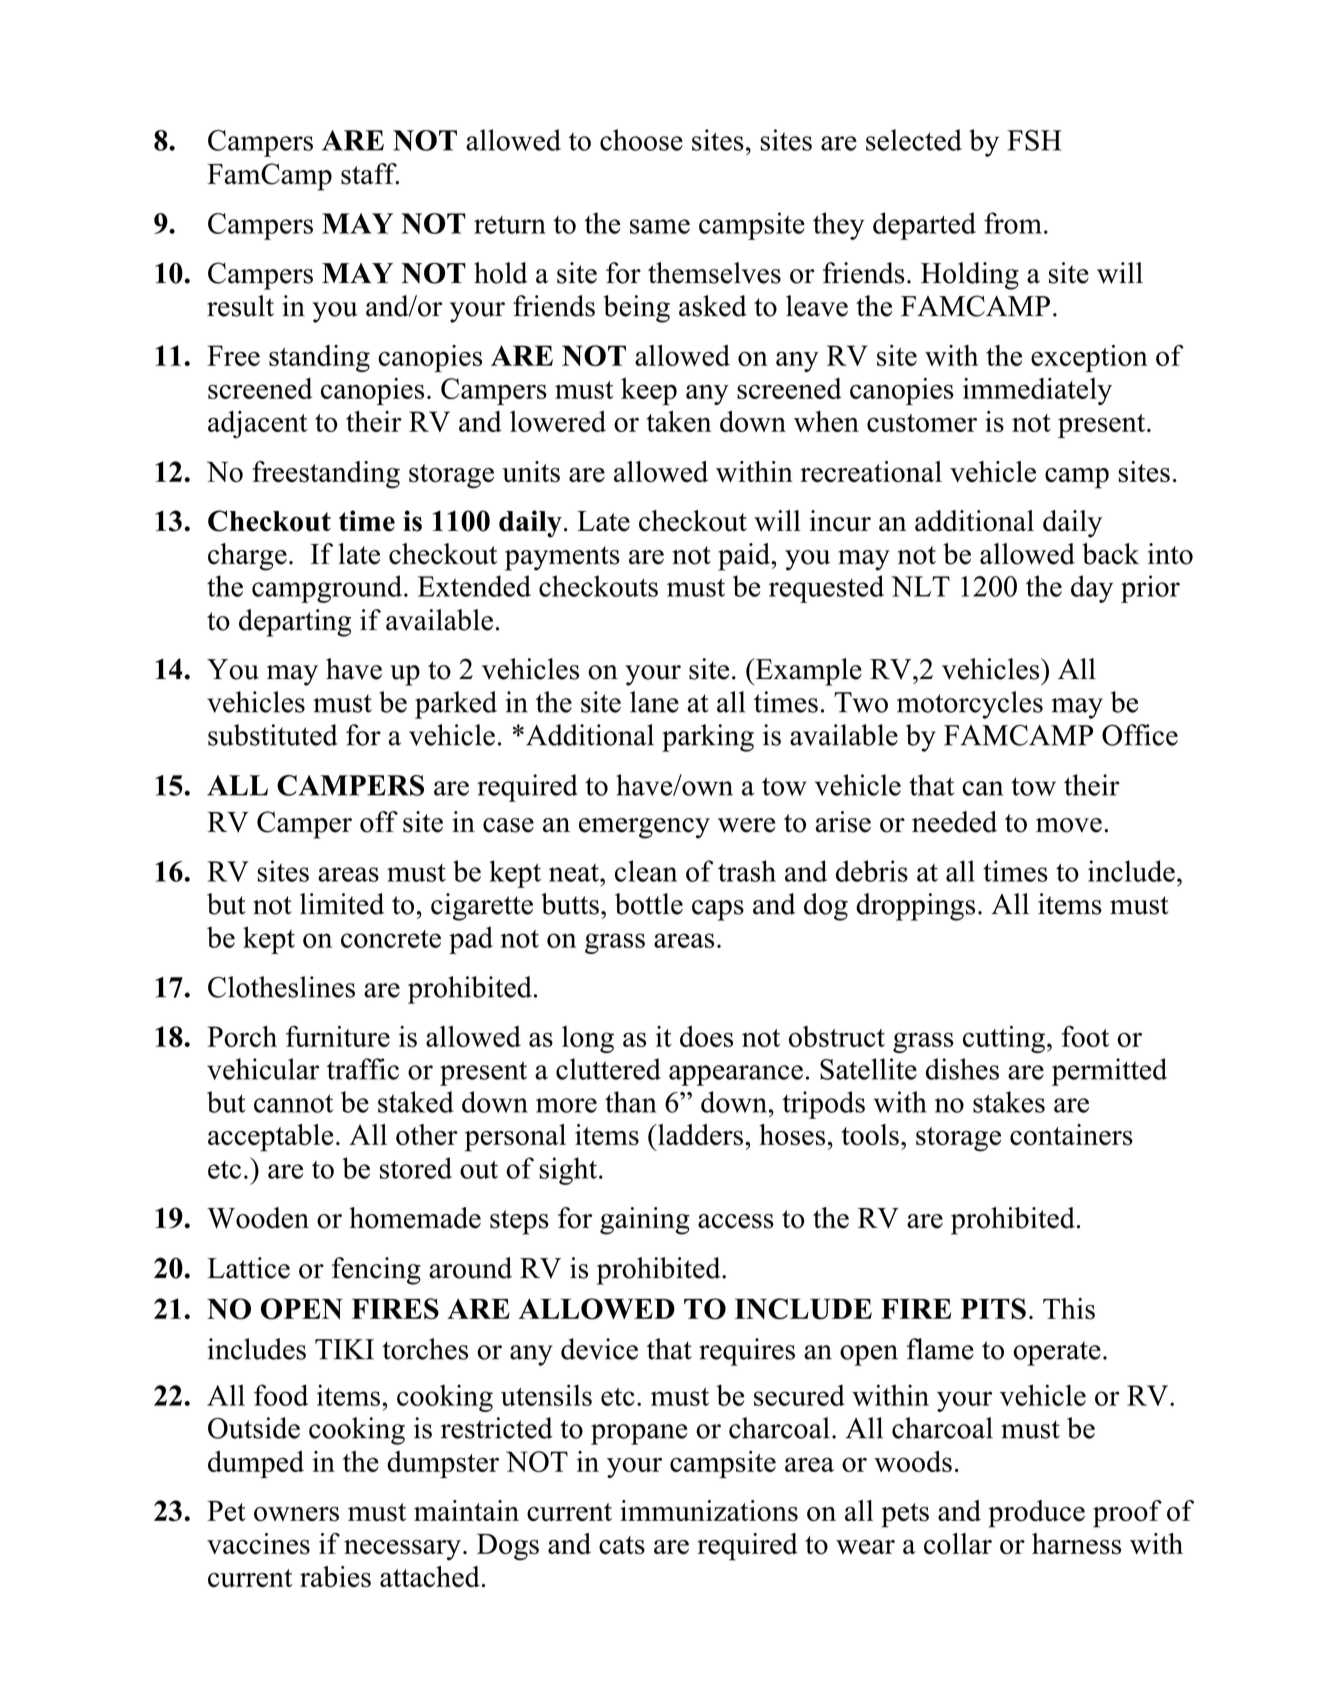 Image resolution: width=1317 pixels, height=1704 pixels. What do you see at coordinates (370, 174) in the screenshot?
I see `staff` at bounding box center [370, 174].
